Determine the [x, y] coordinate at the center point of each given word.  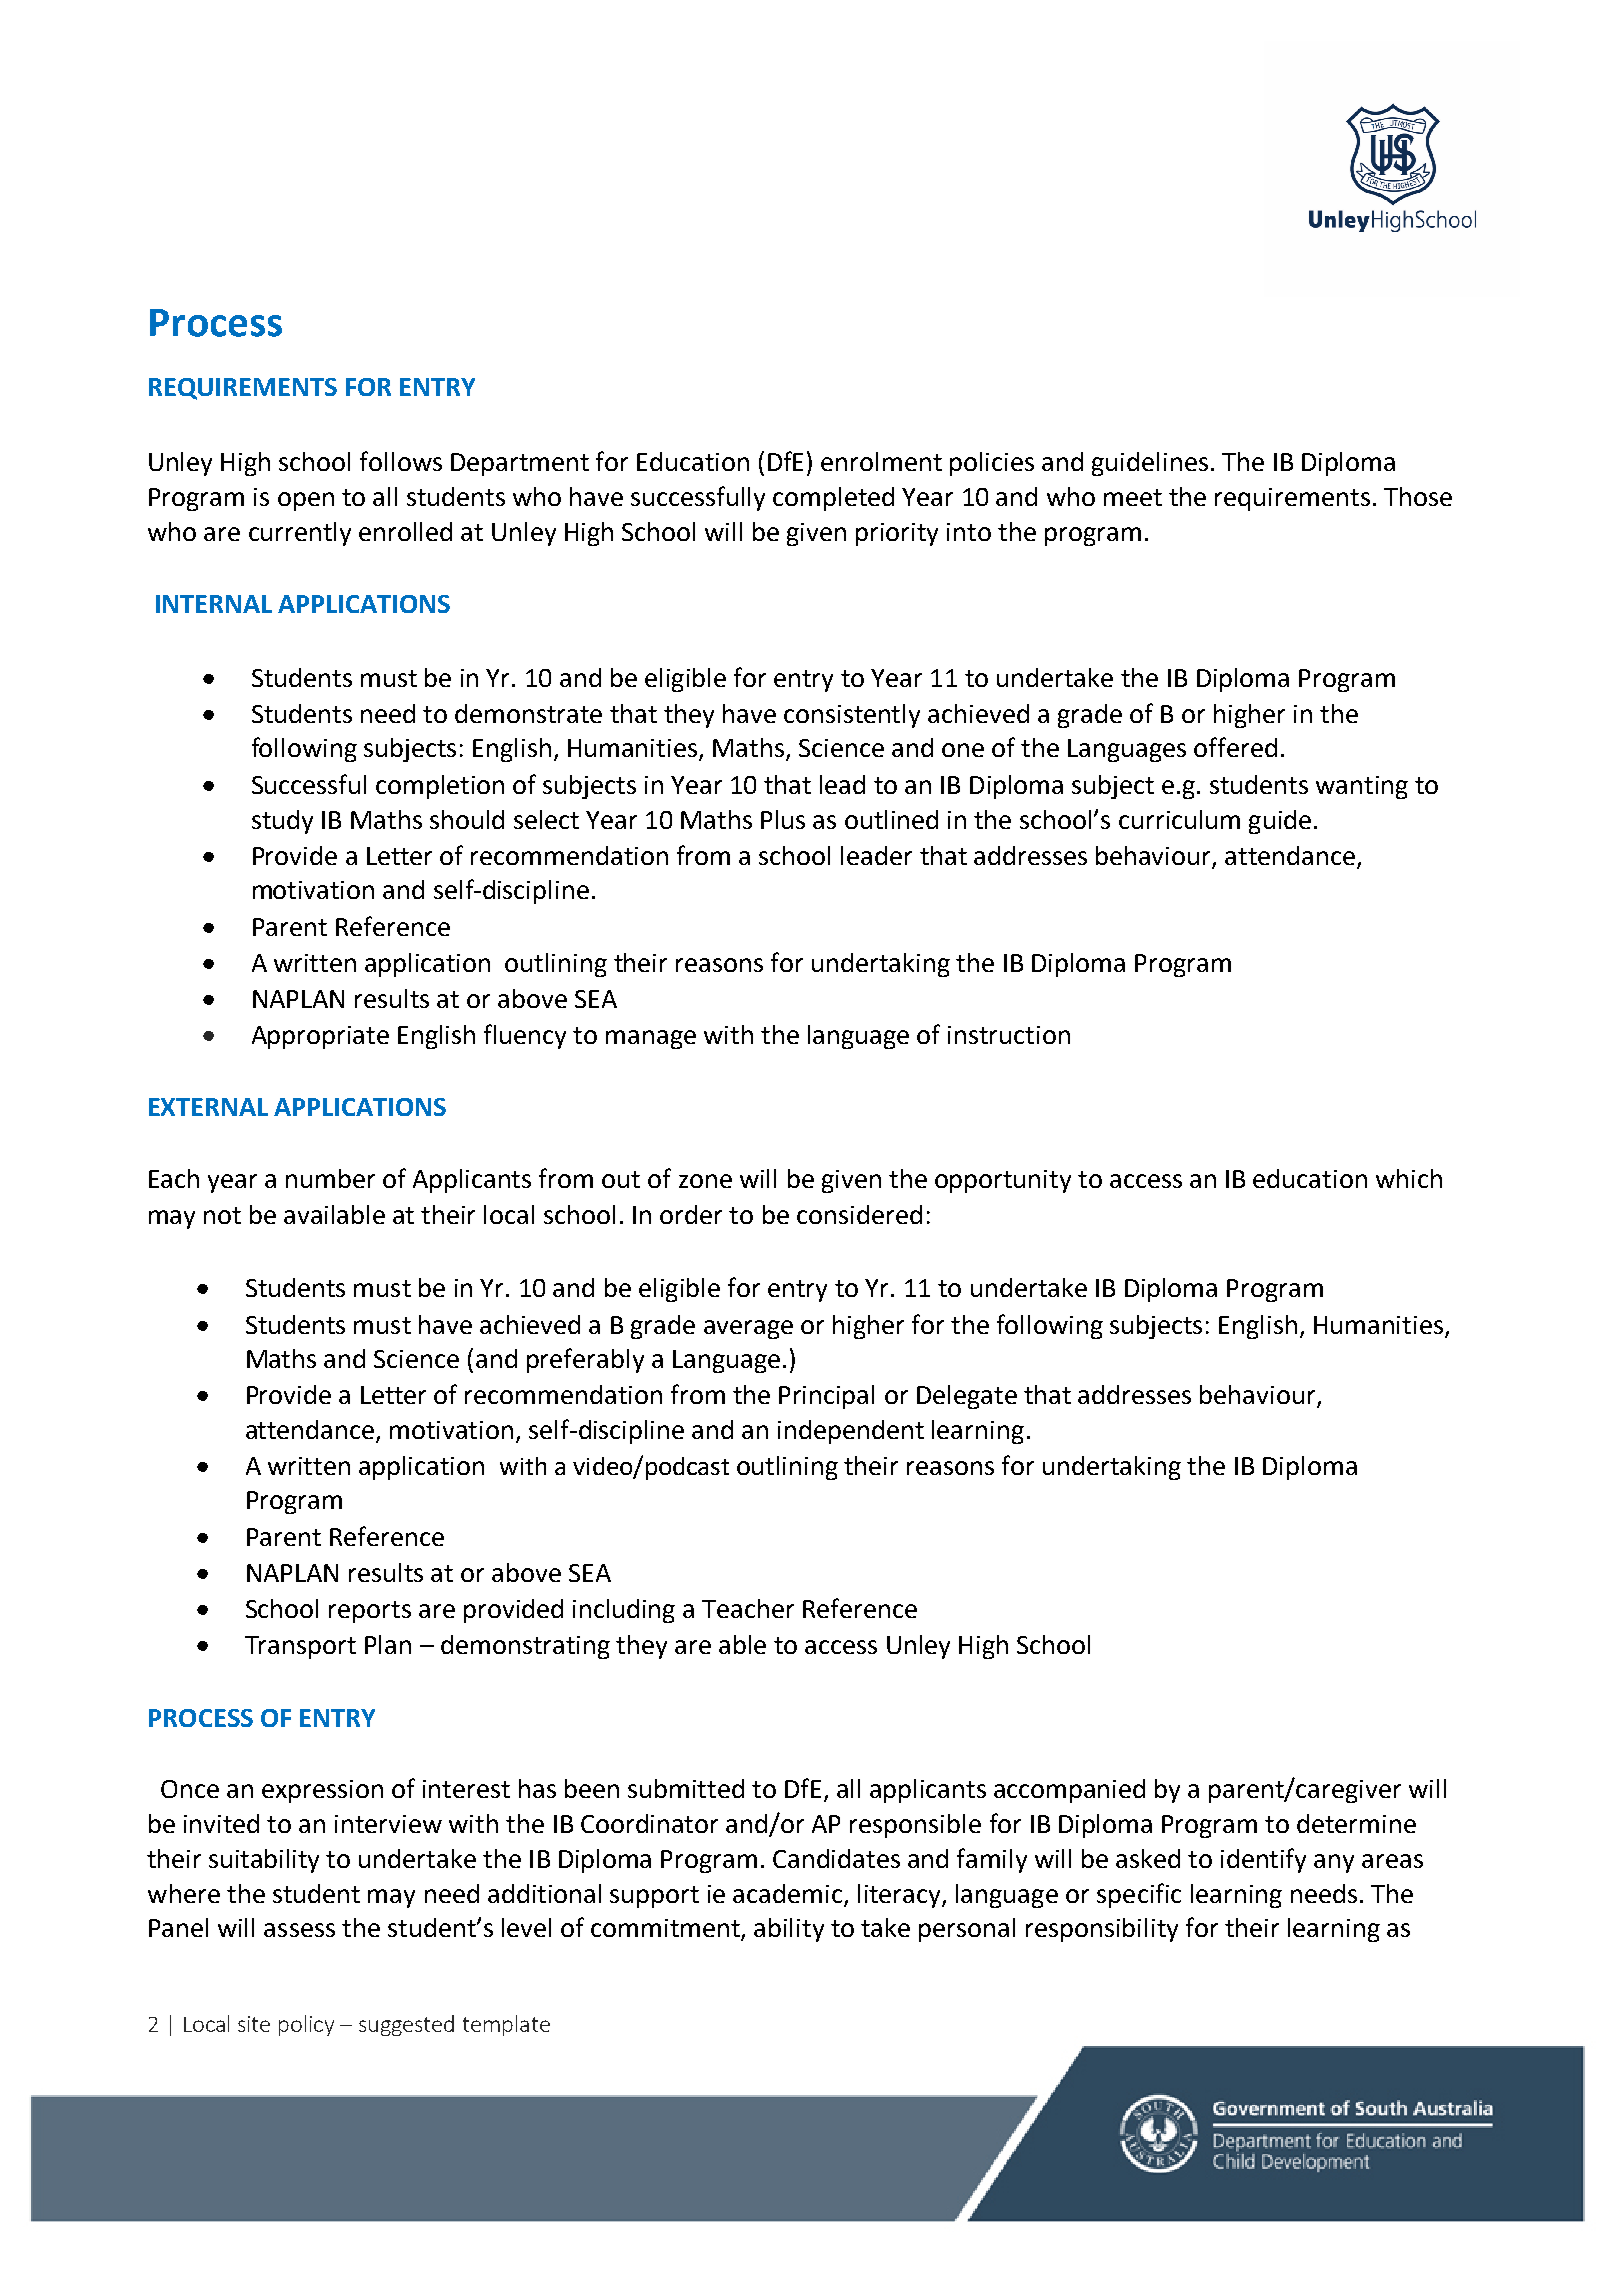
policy [306, 2025]
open [306, 501]
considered [859, 1214]
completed [833, 499]
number [330, 1178]
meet [1133, 497]
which [1409, 1178]
